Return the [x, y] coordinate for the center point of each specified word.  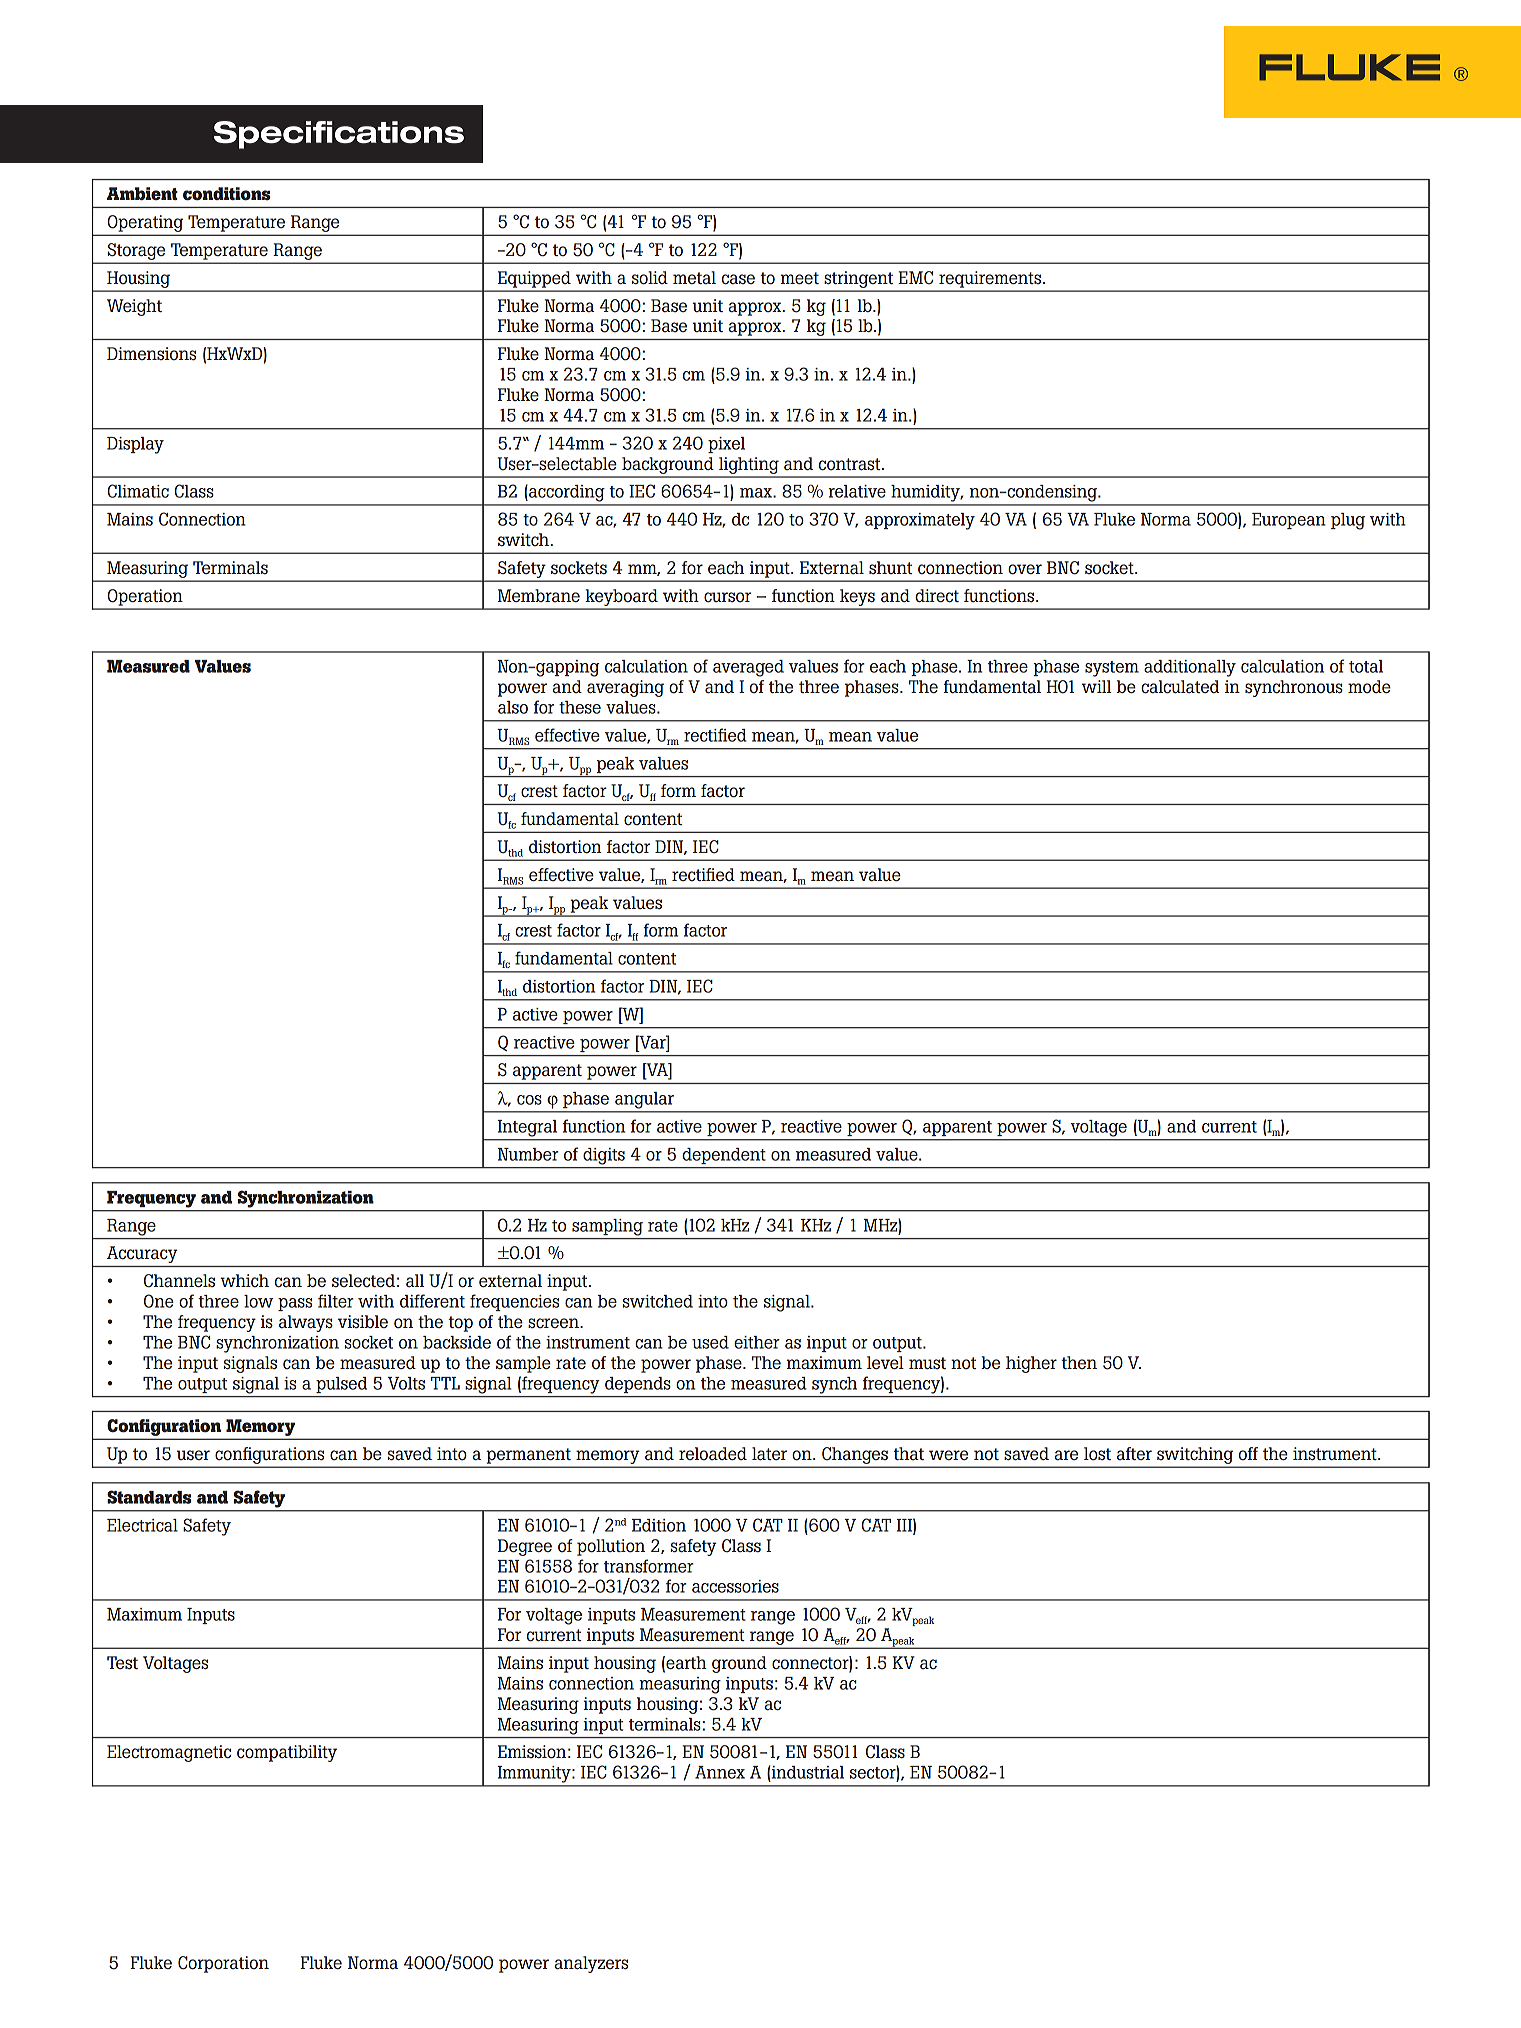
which [244, 1280]
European [1289, 521]
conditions [226, 194]
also [513, 707]
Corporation [223, 1964]
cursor [727, 597]
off [1248, 1454]
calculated [1180, 687]
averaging [625, 688]
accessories [735, 1586]
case [738, 279]
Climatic [138, 491]
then [1079, 1362]
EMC [915, 278]
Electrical [142, 1525]
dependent [724, 1156]
